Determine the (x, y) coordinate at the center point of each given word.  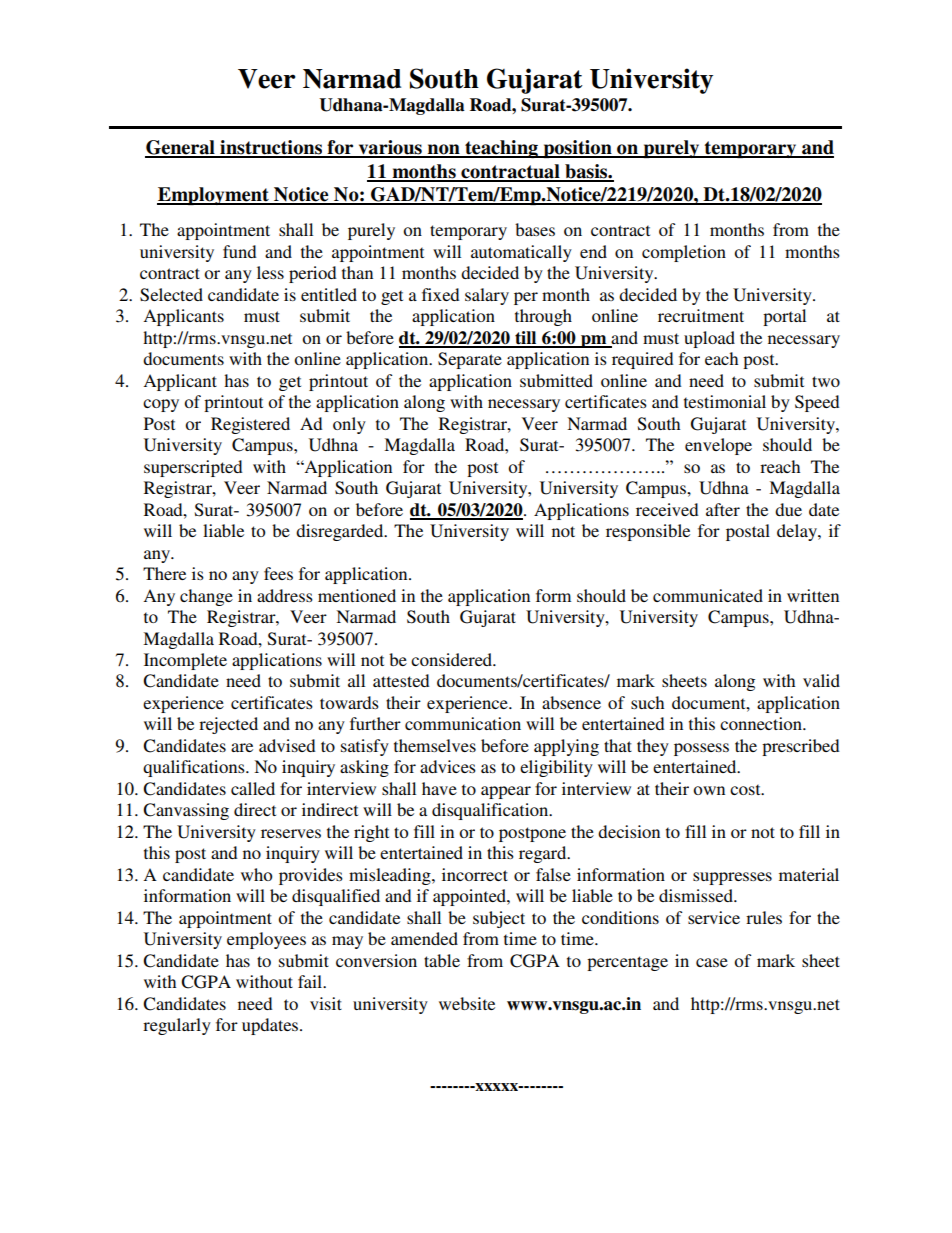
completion (684, 253)
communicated (708, 595)
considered (453, 659)
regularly (177, 1026)
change (206, 597)
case (712, 962)
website (467, 1003)
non (444, 150)
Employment (214, 196)
